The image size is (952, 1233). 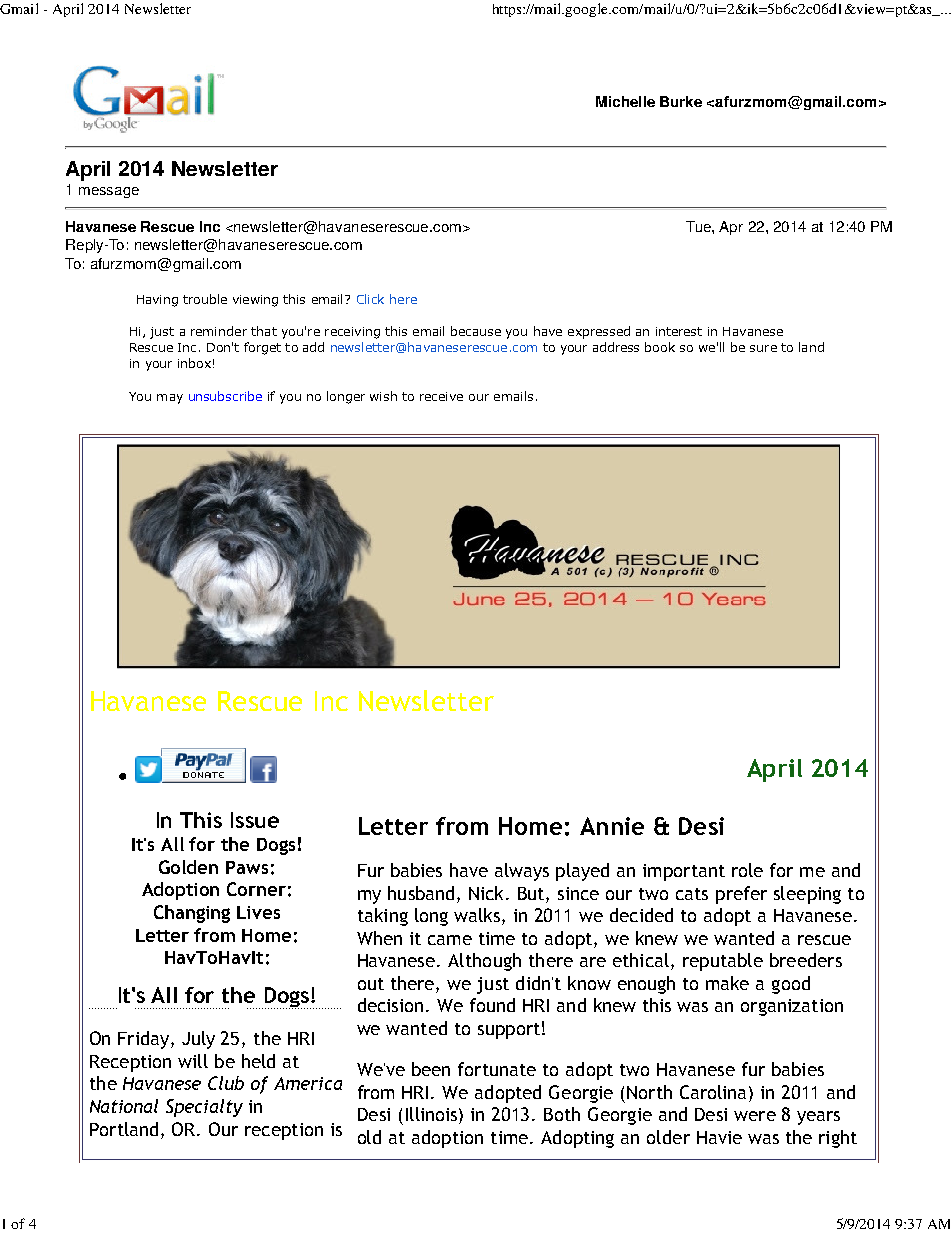 I want to click on reminder, so click(x=219, y=331).
